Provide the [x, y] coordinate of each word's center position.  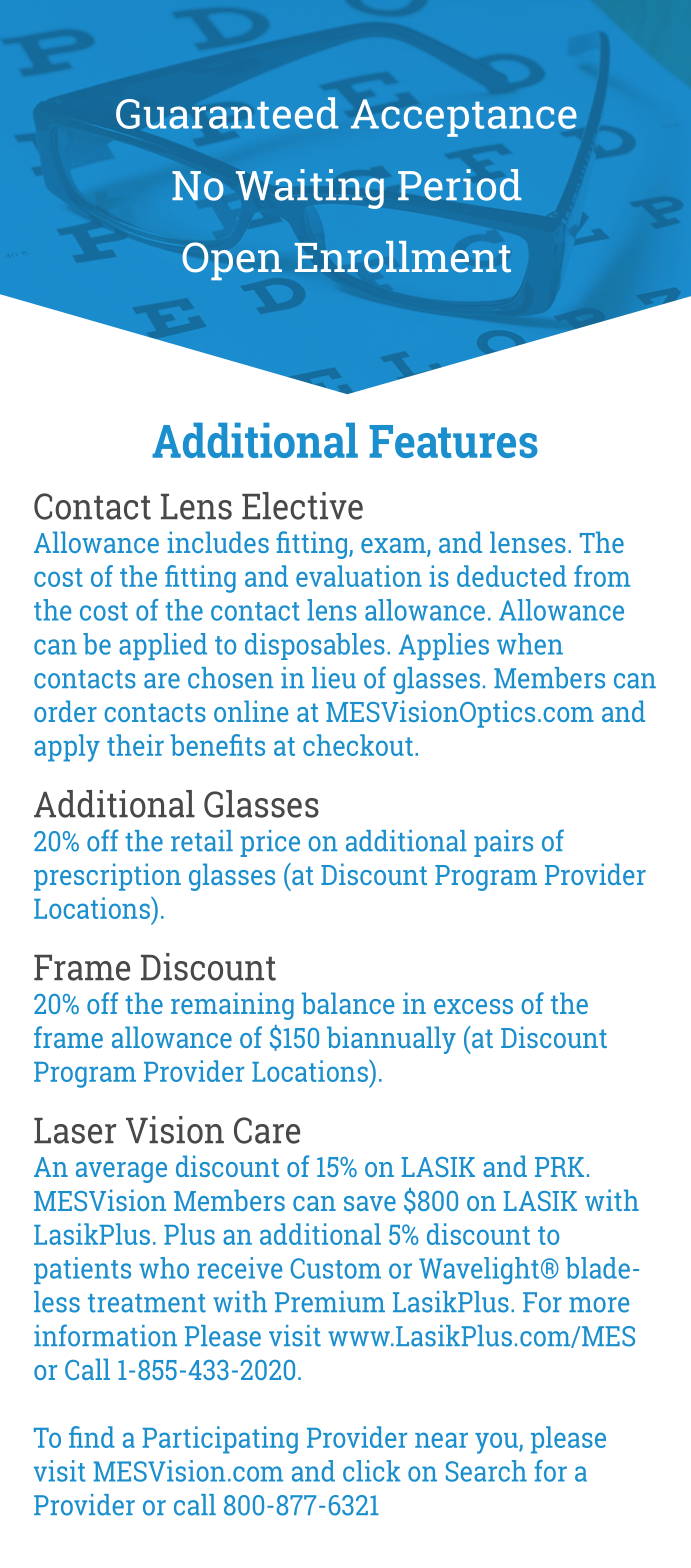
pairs [503, 843]
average [121, 1172]
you [497, 1443]
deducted [512, 576]
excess [473, 1006]
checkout [358, 745]
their [135, 745]
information [105, 1335]
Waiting [310, 189]
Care [267, 1130]
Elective [302, 506]
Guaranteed [227, 113]
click [372, 1471]
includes [218, 542]
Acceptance [464, 118]
